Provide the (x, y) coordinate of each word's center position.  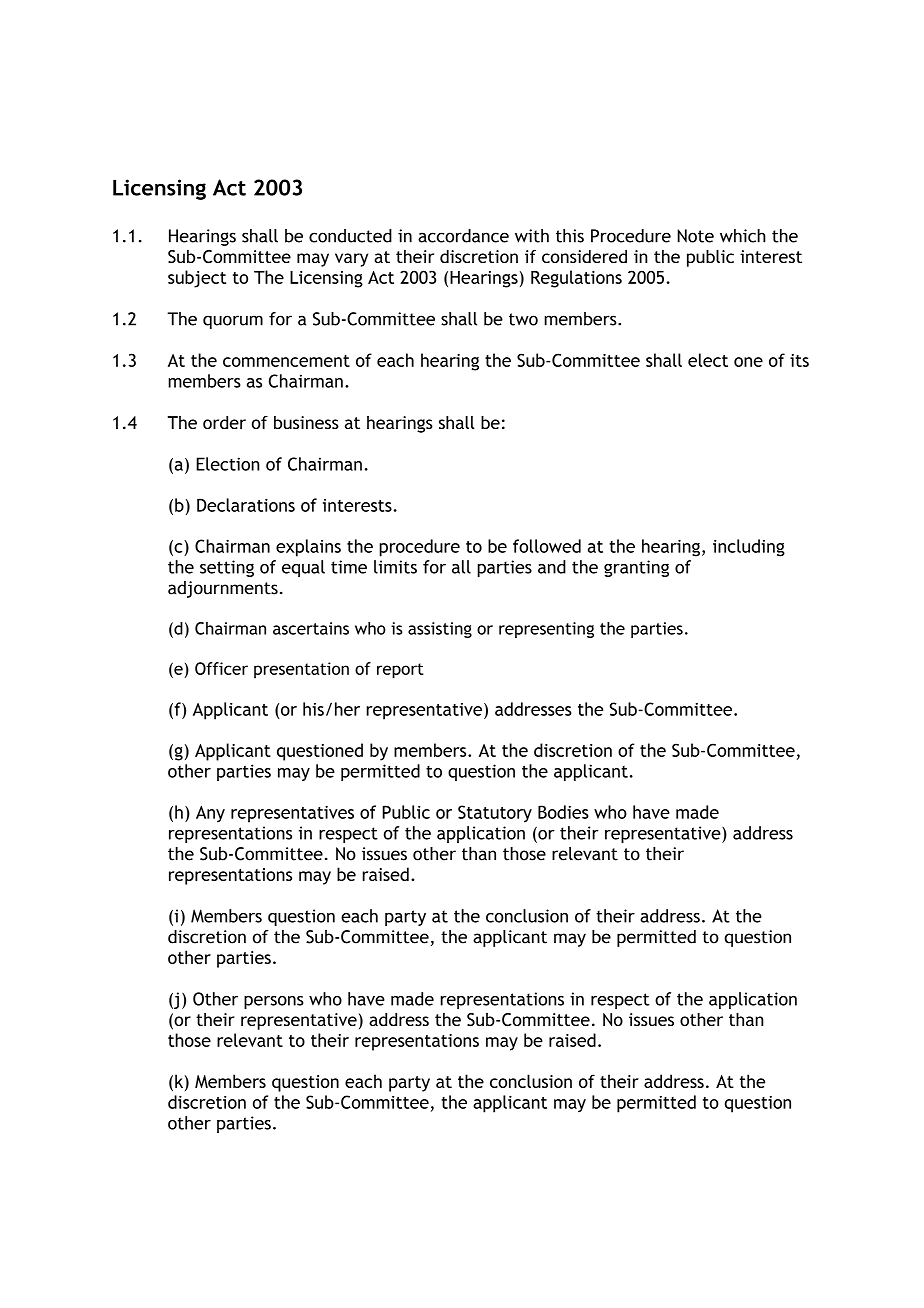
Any (210, 814)
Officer (221, 668)
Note (695, 236)
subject (197, 279)
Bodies (563, 812)
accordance (463, 236)
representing (546, 630)
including (749, 548)
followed (547, 546)
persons (274, 1002)
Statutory (495, 814)
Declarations (246, 505)
